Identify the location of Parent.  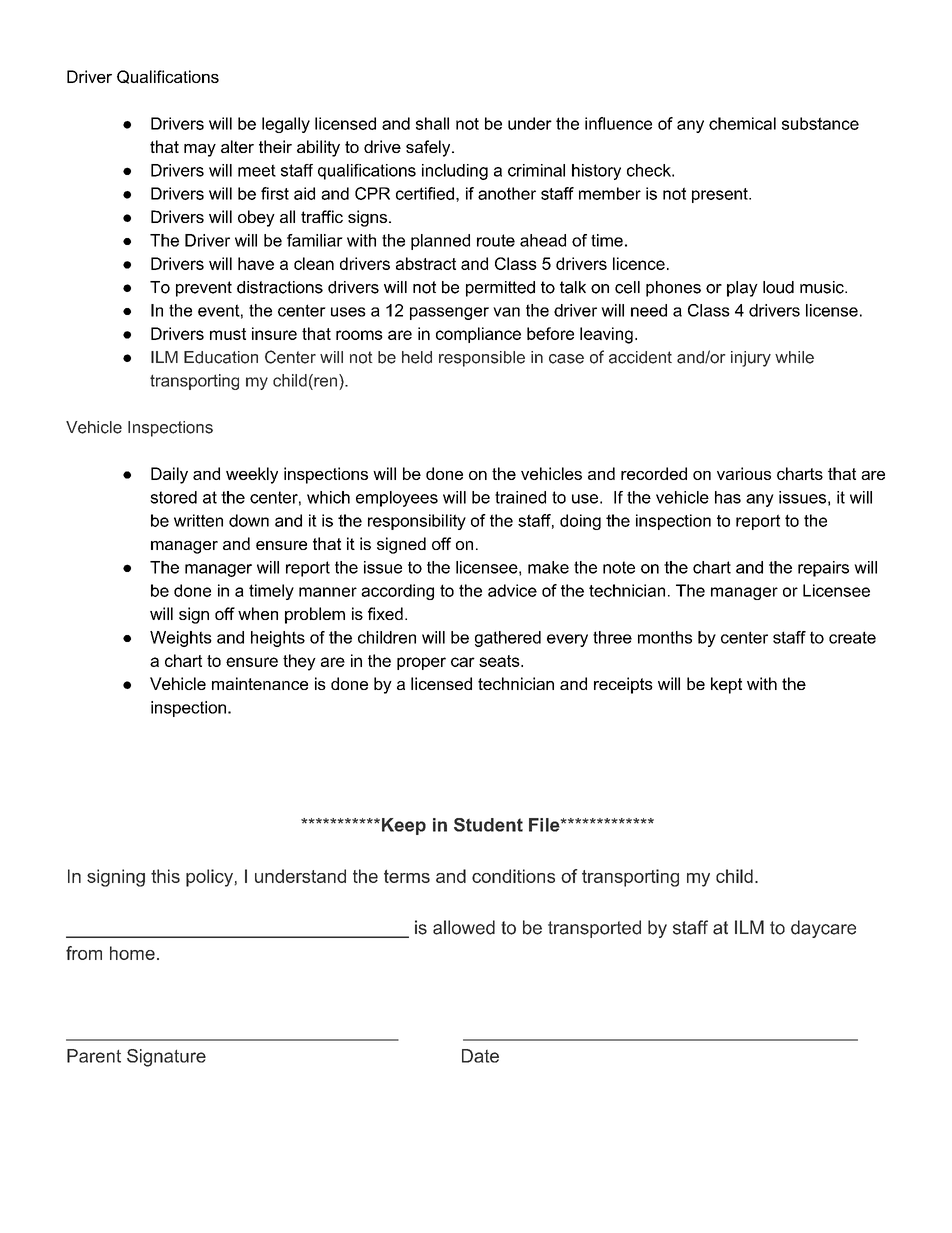
(94, 1056).
